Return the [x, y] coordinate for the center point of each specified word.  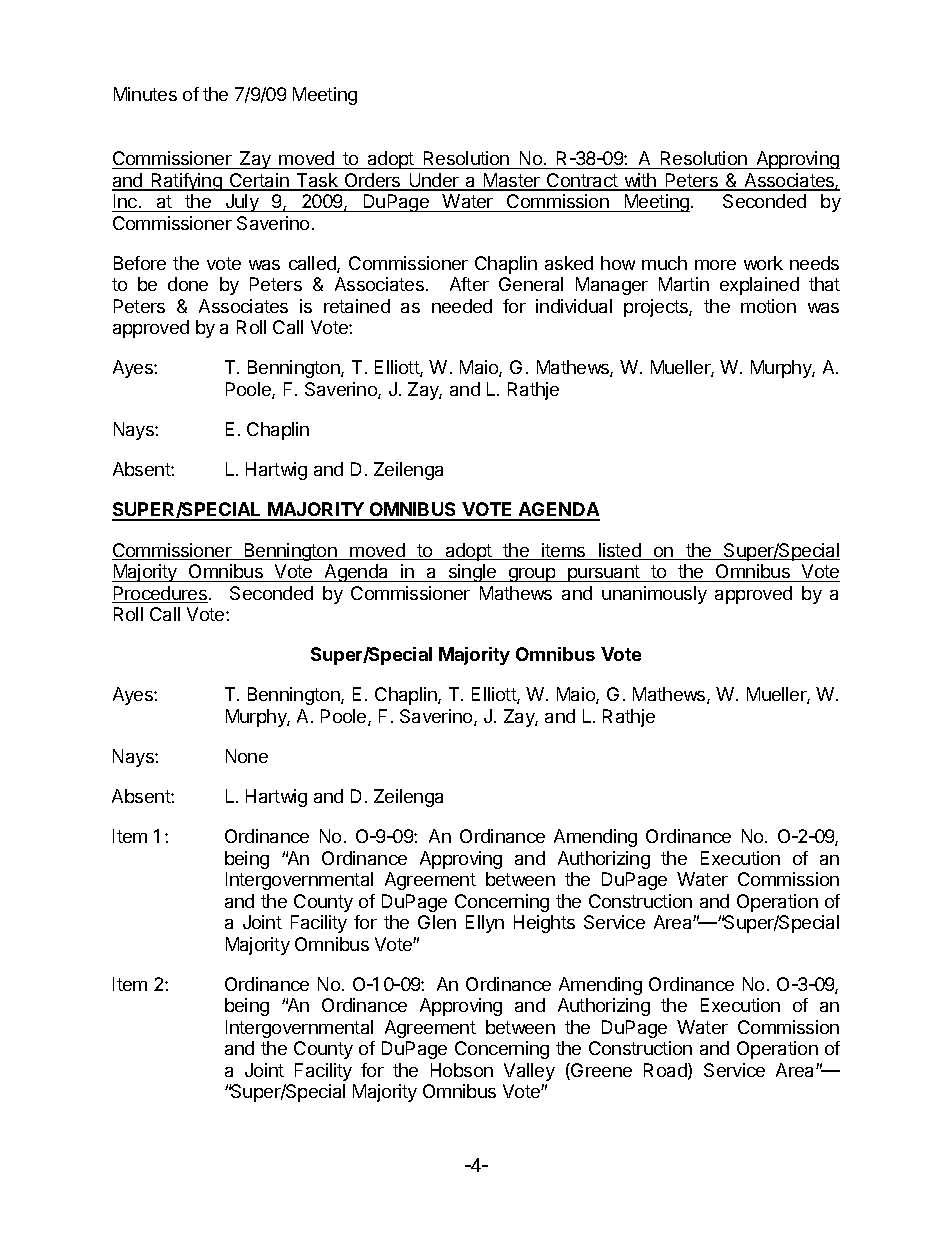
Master [512, 181]
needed [462, 306]
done [188, 284]
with [640, 181]
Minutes [145, 94]
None [247, 756]
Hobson [462, 1070]
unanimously [654, 595]
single [472, 573]
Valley [529, 1072]
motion [768, 306]
